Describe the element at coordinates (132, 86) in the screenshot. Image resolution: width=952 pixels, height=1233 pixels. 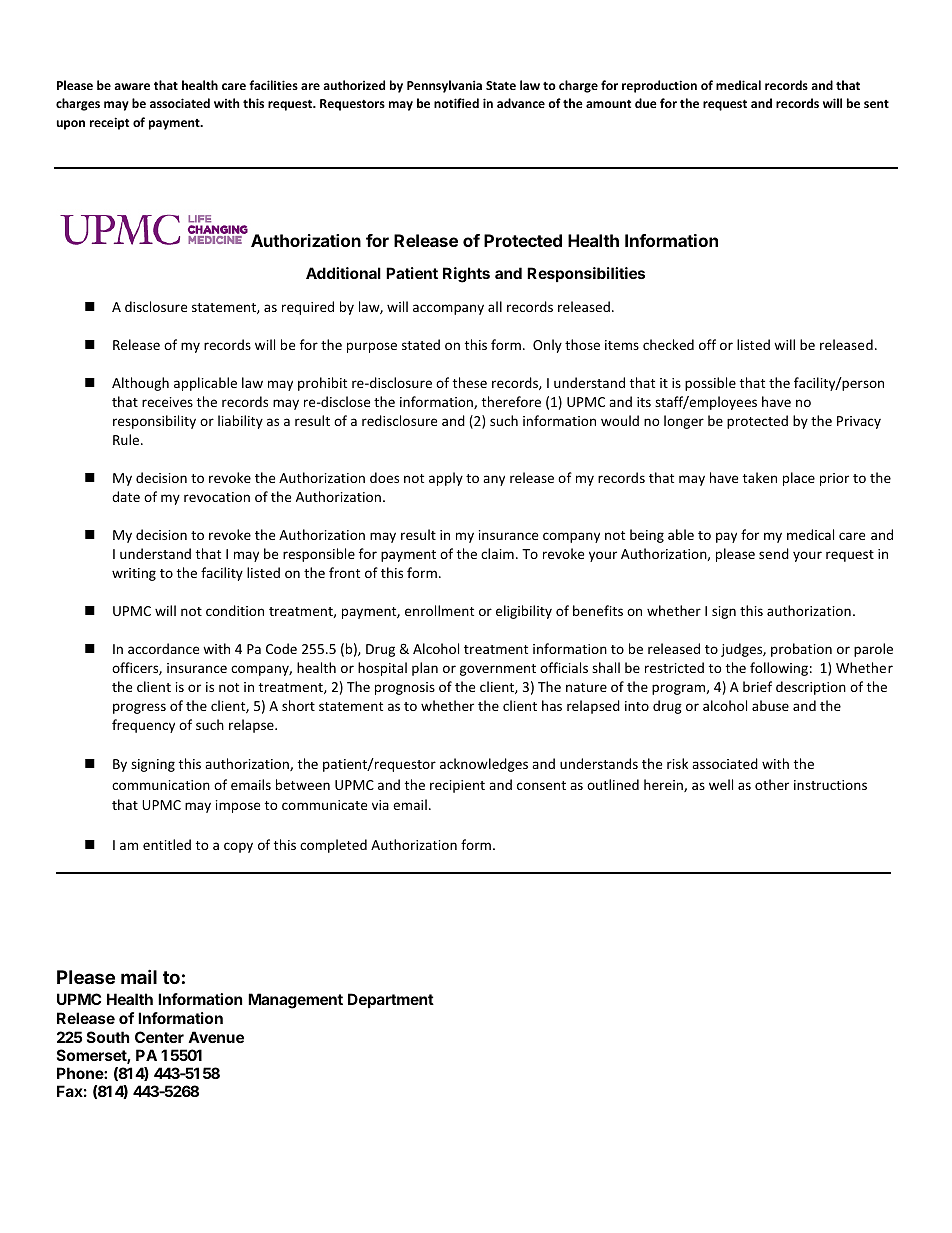
I see `aware` at that location.
